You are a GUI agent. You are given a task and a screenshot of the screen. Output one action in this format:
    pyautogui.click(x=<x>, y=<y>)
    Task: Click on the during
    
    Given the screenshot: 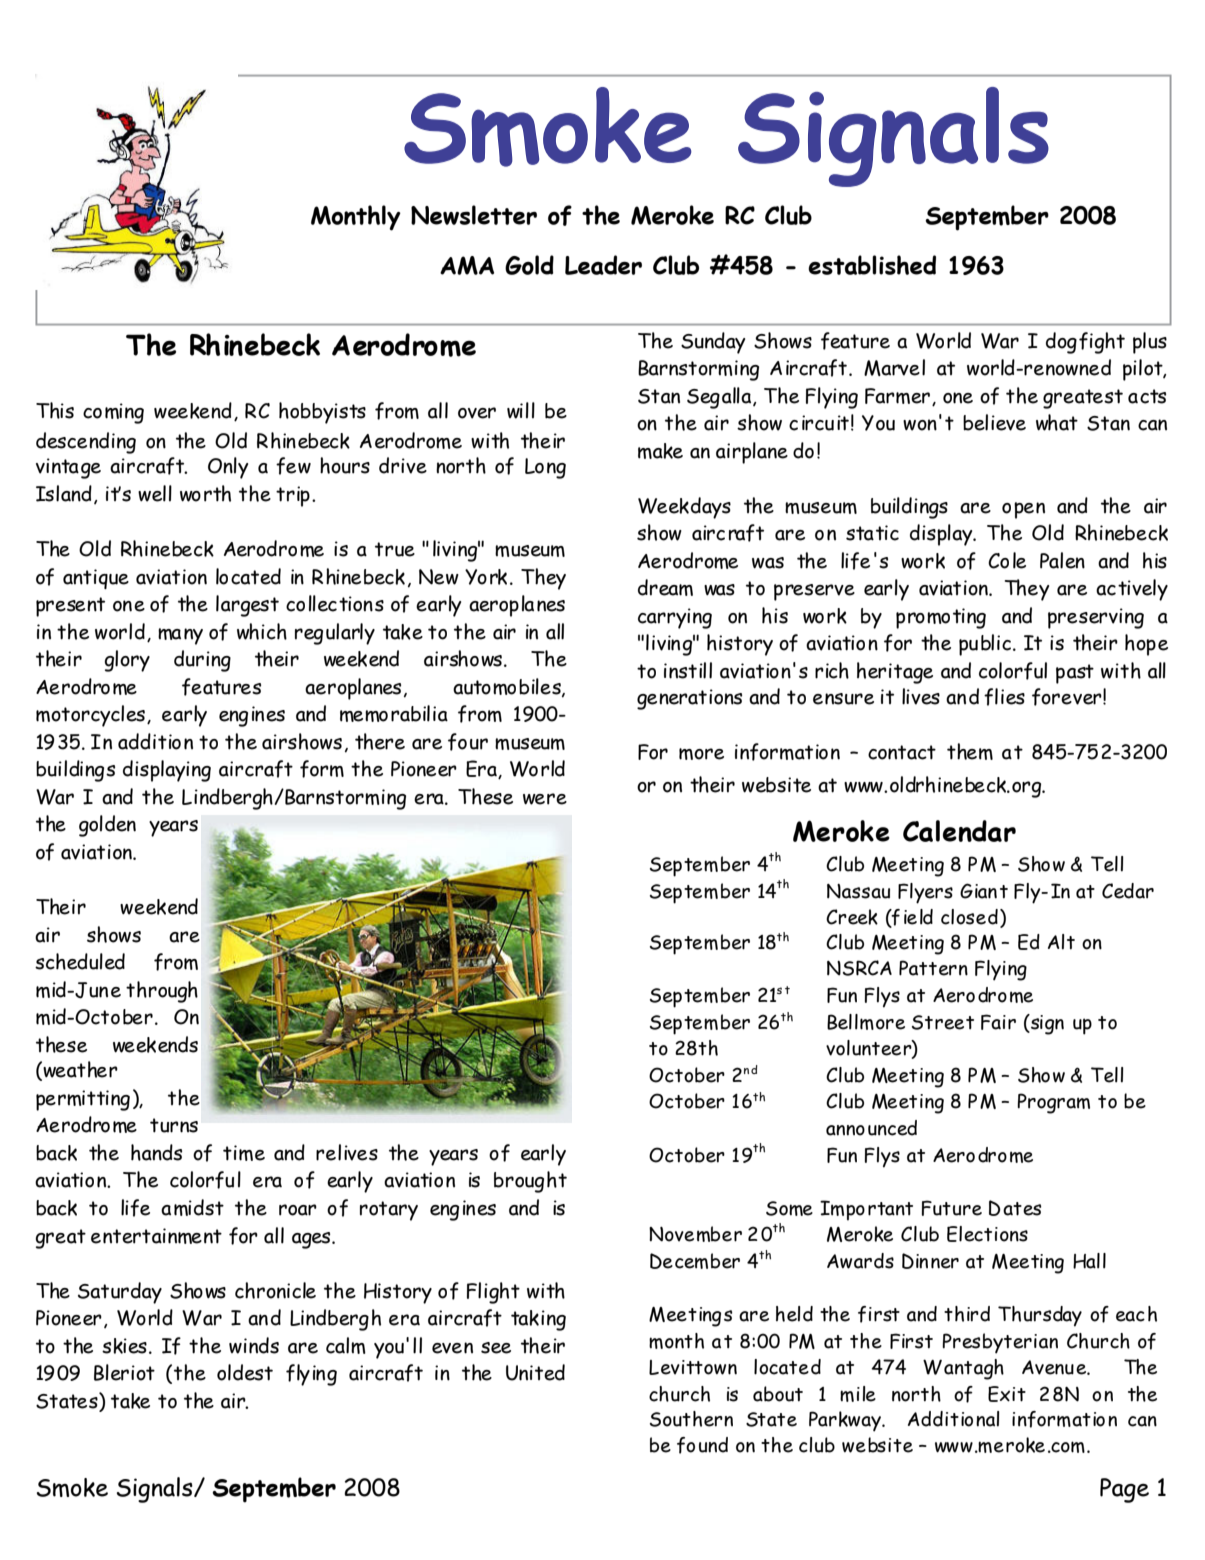 What is the action you would take?
    pyautogui.click(x=202, y=661)
